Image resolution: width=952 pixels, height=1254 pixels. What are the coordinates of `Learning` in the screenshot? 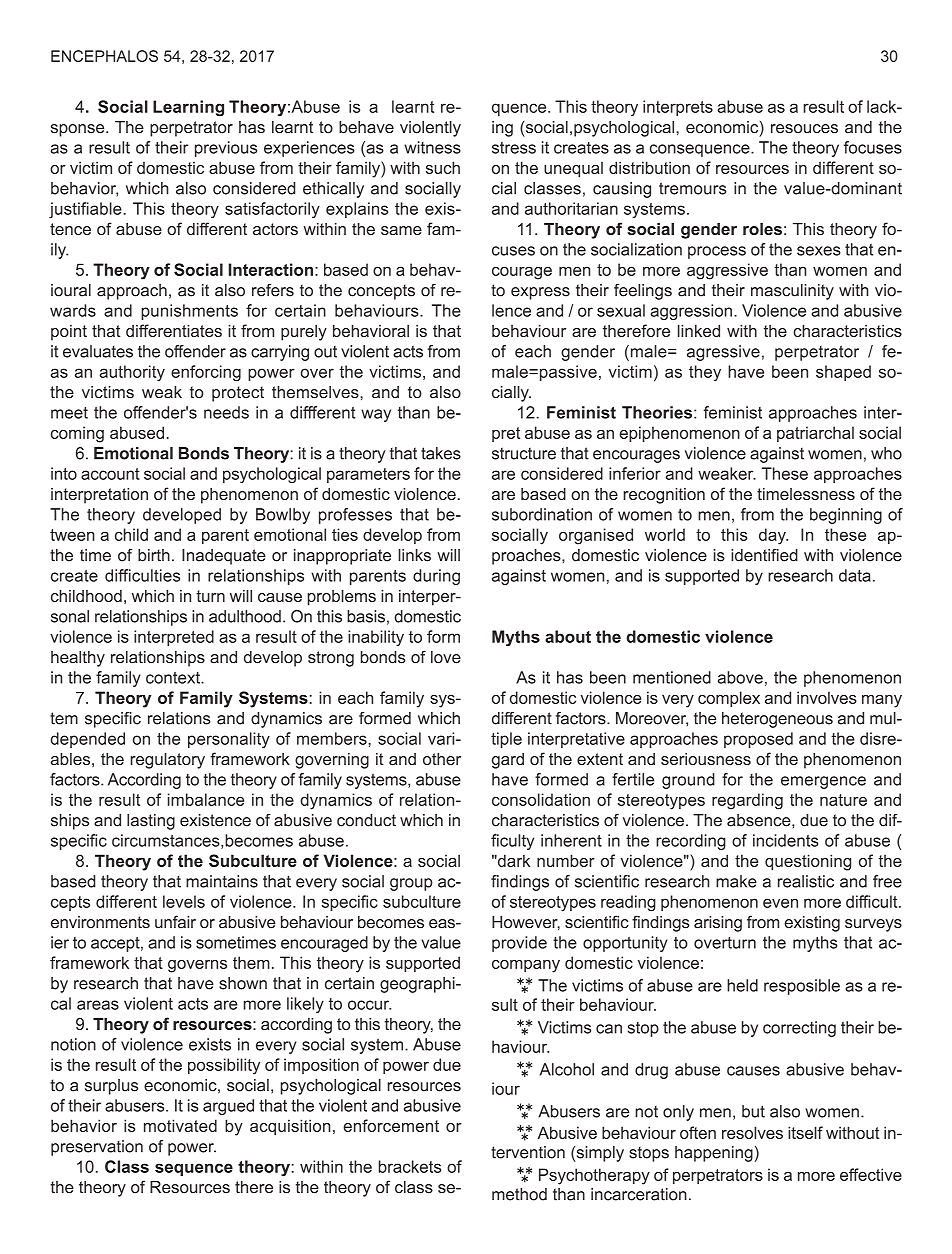 It's located at (188, 108).
